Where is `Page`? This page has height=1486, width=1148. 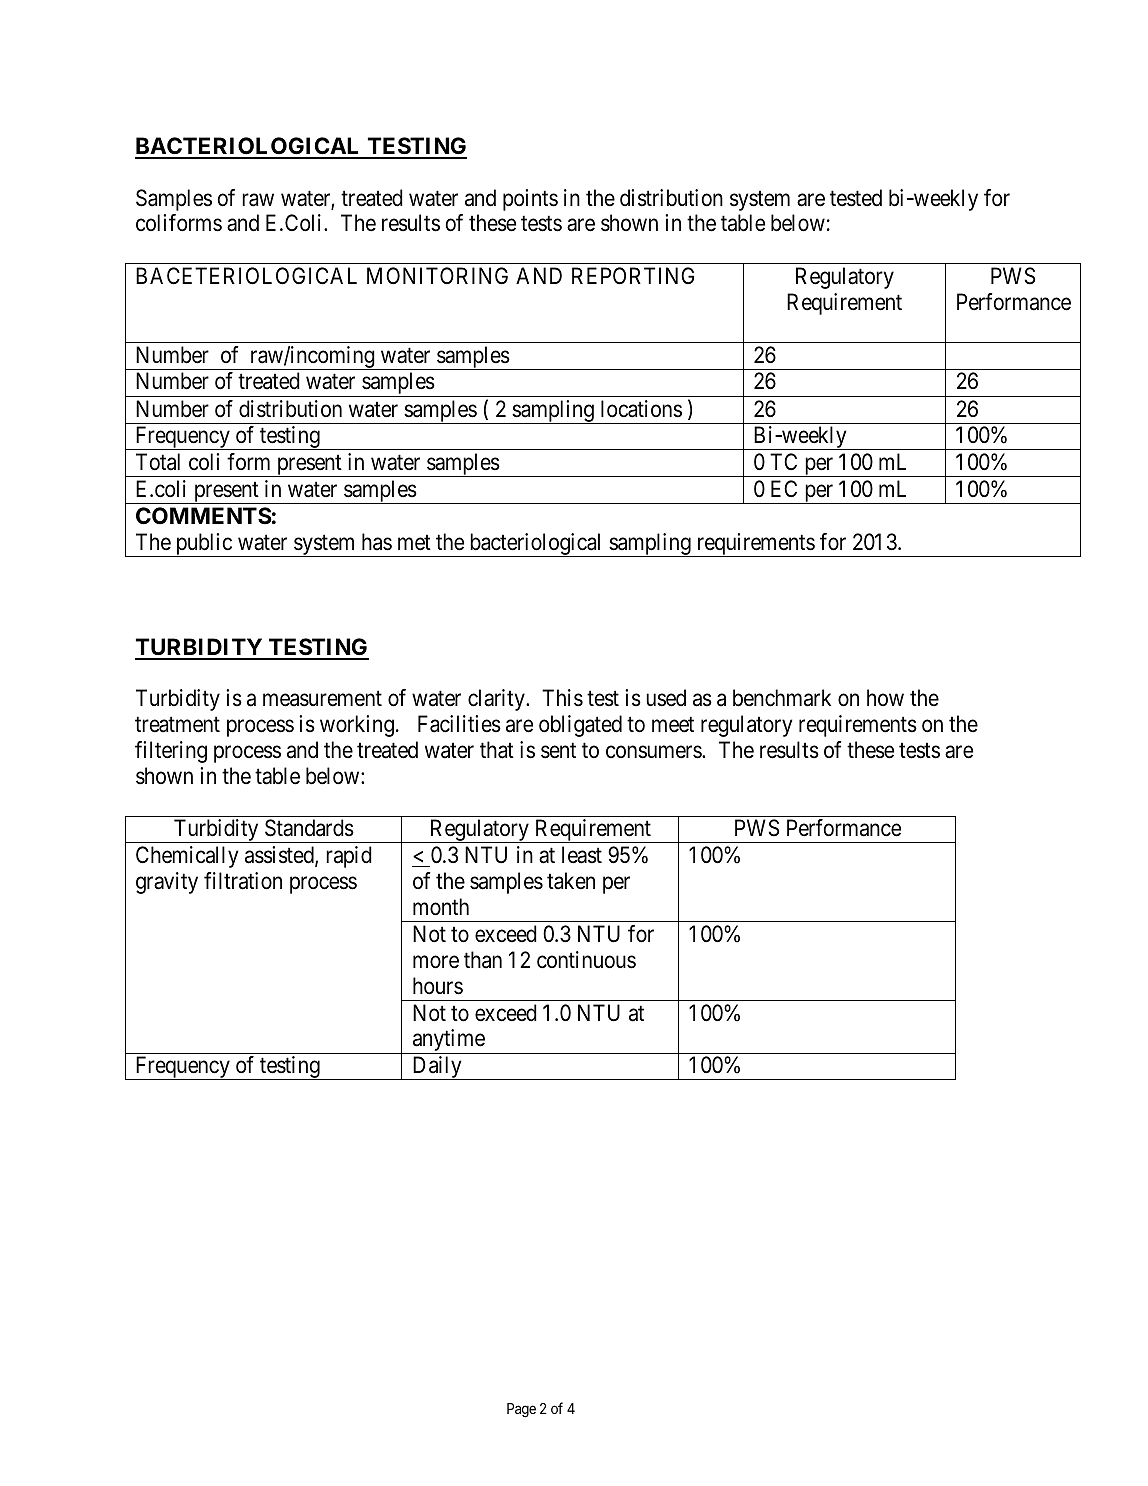
Page is located at coordinates (521, 1410).
